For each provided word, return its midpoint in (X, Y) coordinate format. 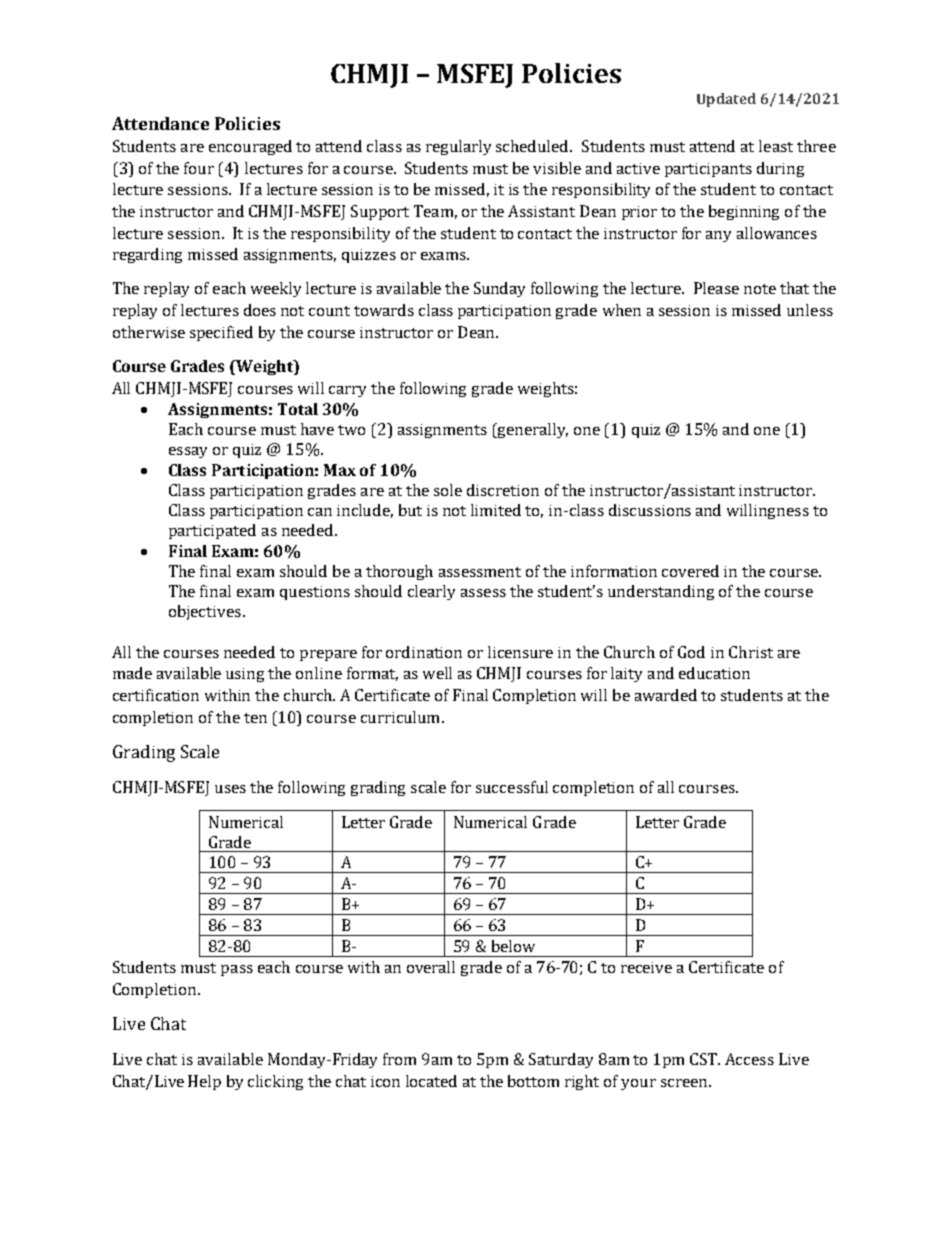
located (431, 1081)
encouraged (250, 147)
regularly (458, 147)
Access (749, 1059)
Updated (726, 100)
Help (204, 1082)
